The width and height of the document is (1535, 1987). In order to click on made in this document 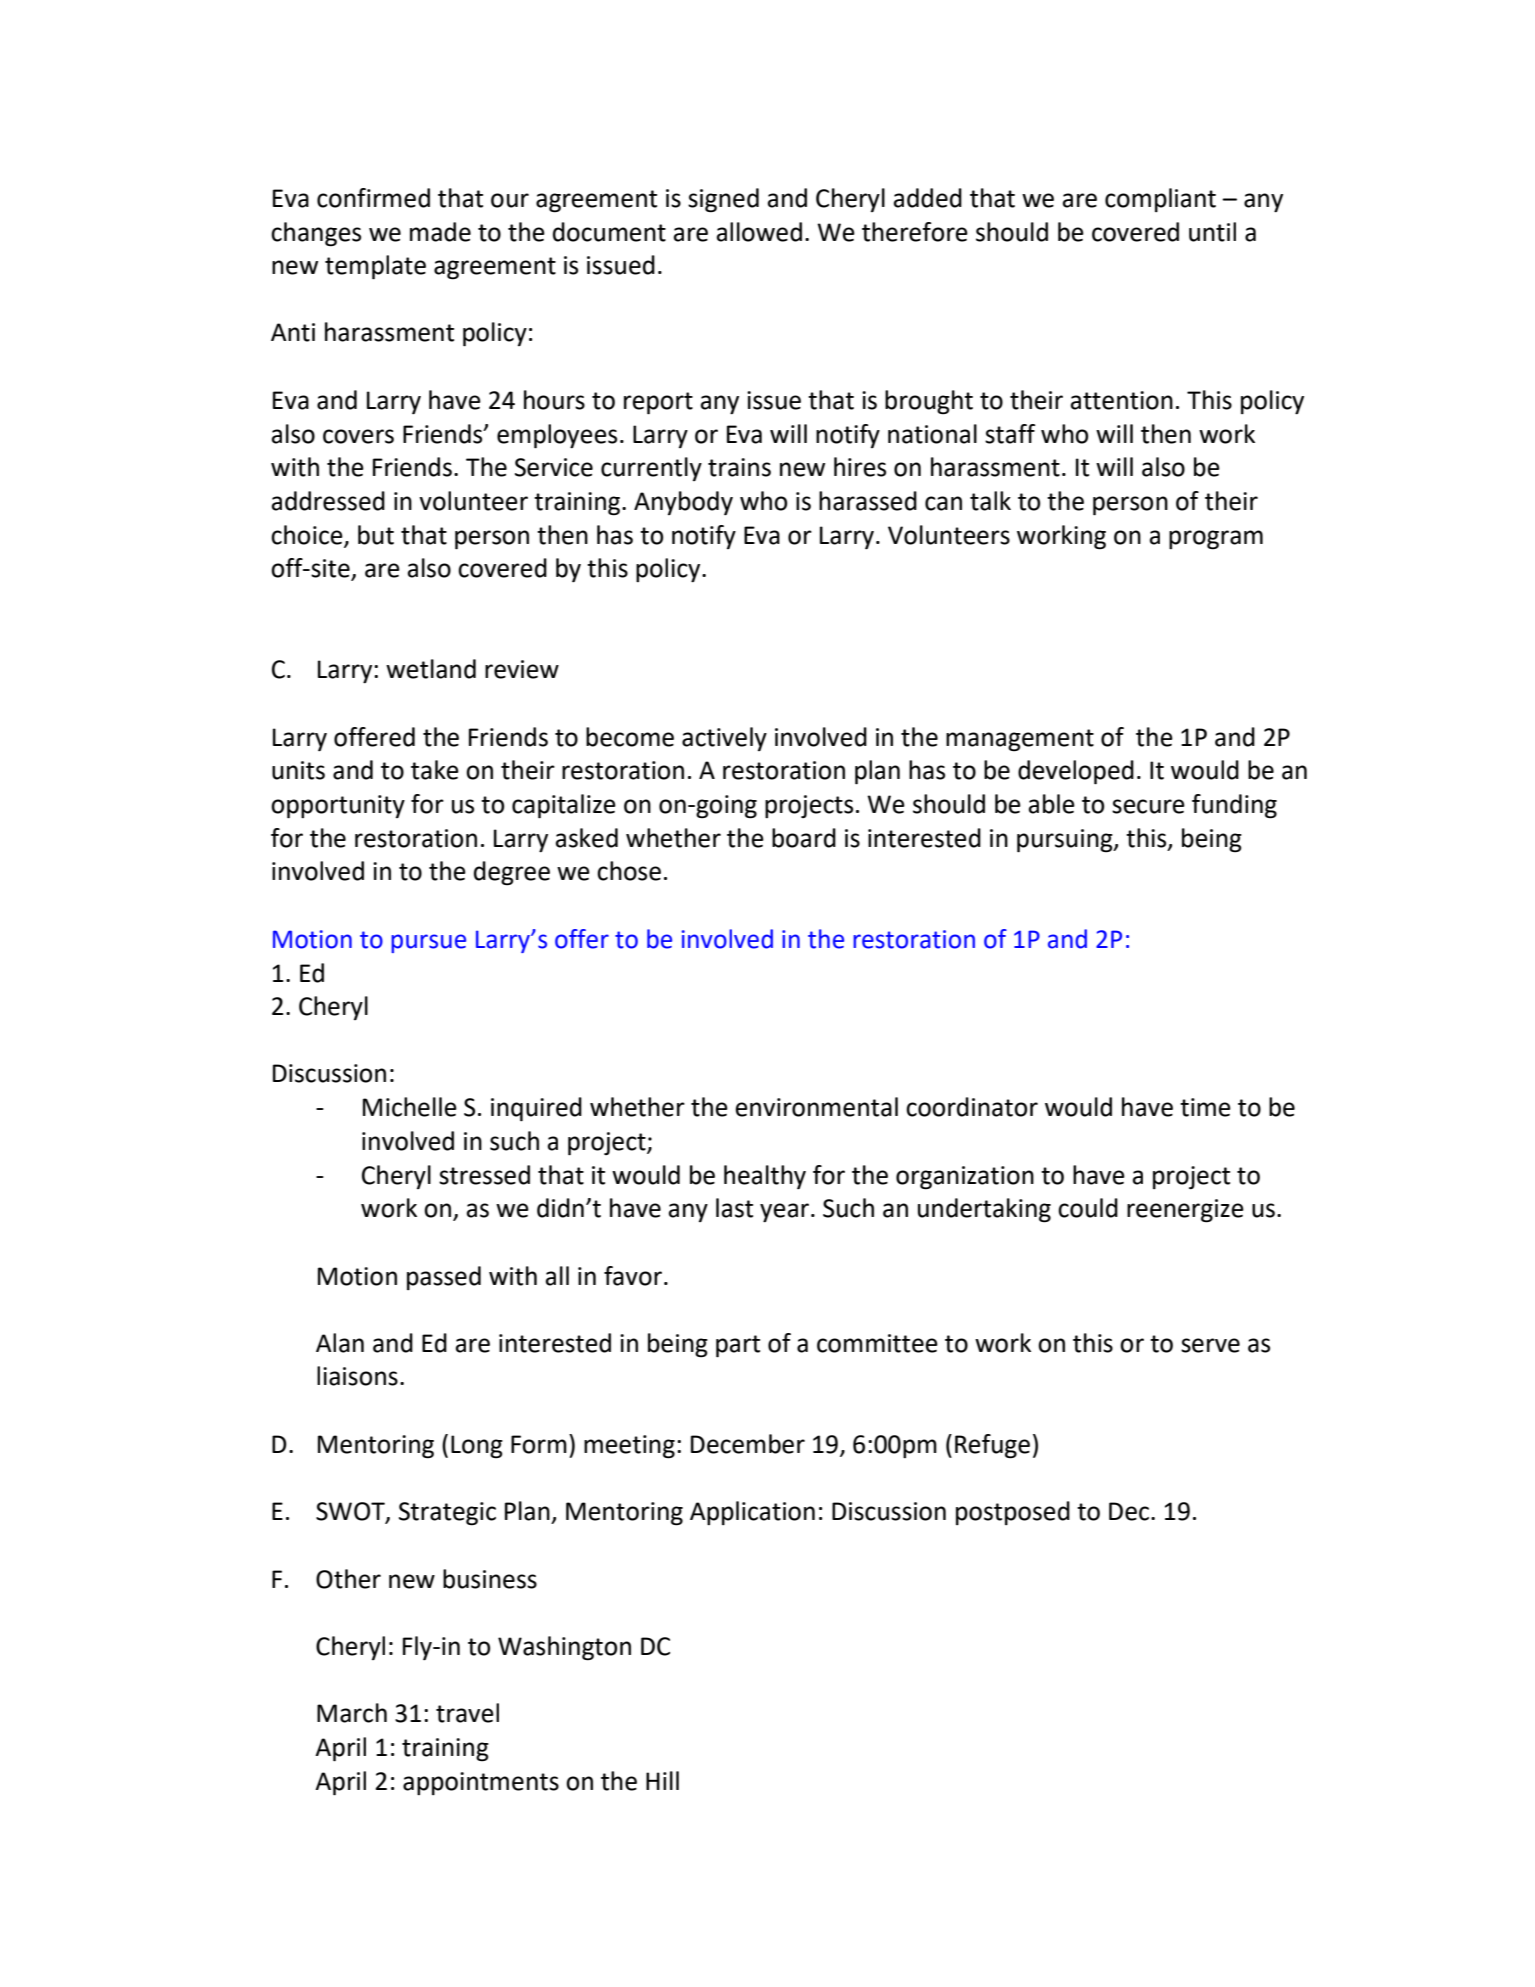, I will do `click(440, 232)`.
